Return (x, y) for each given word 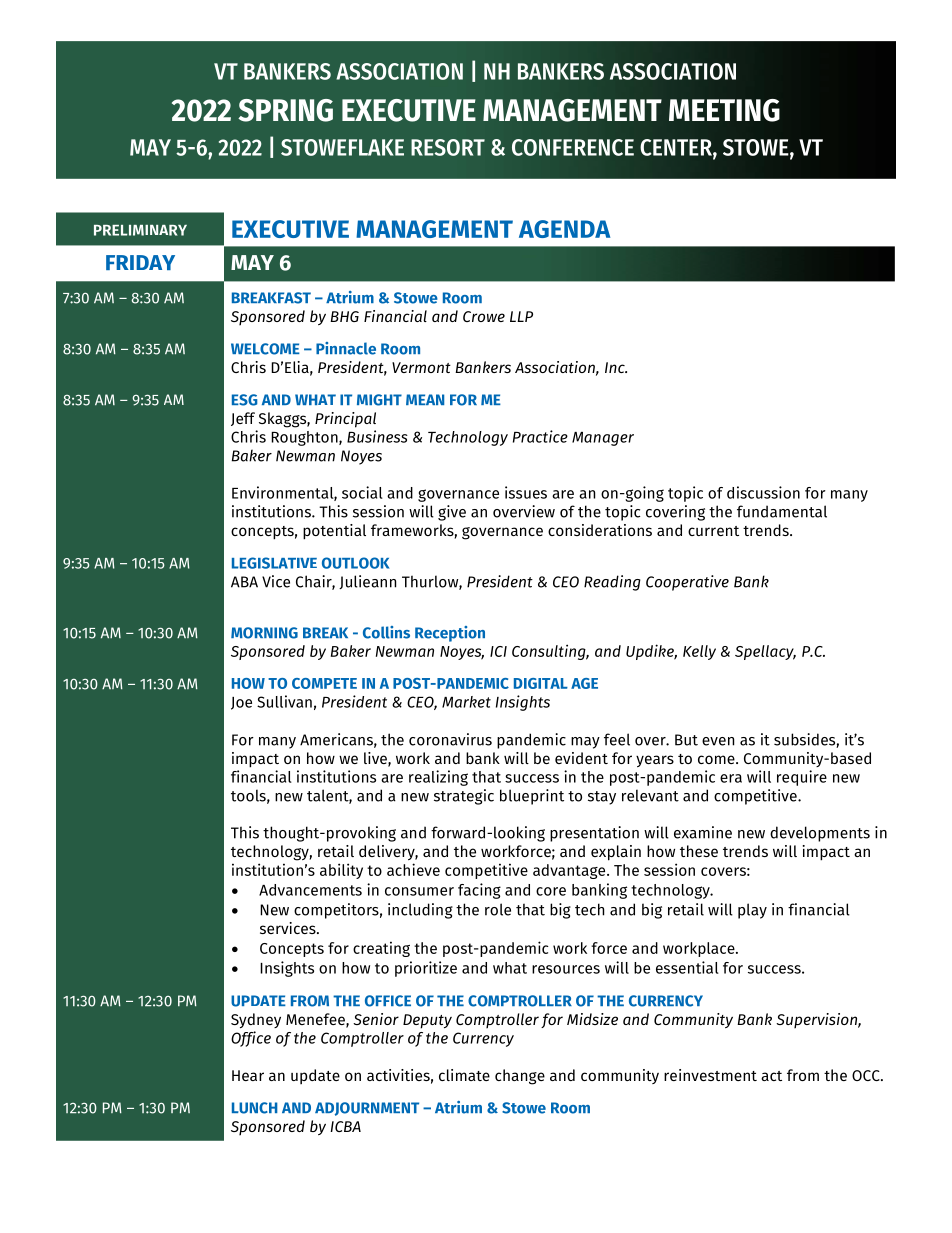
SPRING (285, 110)
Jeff (243, 419)
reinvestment (710, 1075)
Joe (241, 703)
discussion (763, 492)
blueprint (532, 797)
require (802, 778)
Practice (540, 436)
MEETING (724, 110)
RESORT (448, 147)
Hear (248, 1075)
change (520, 1077)
